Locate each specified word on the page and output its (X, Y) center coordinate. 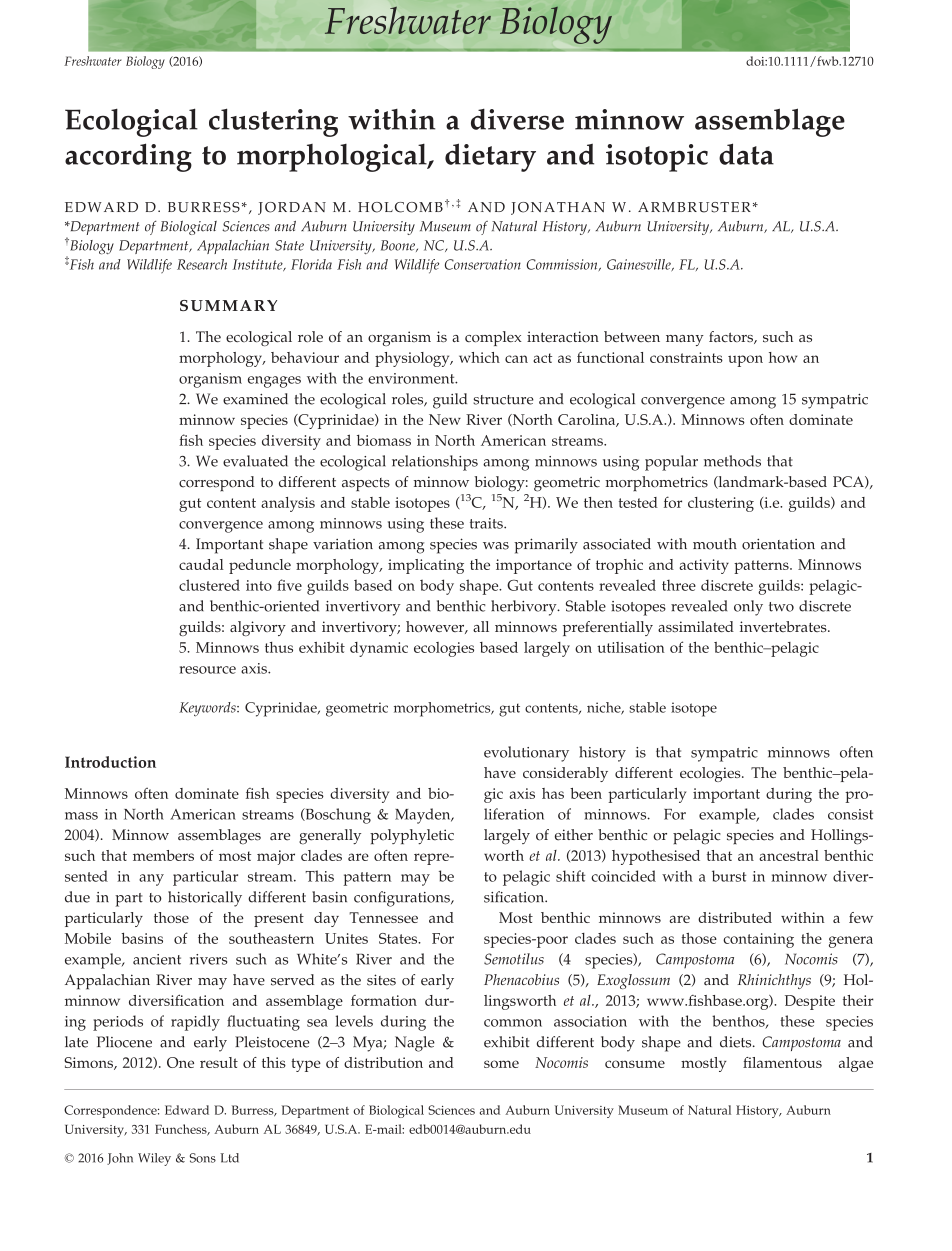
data (746, 154)
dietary (490, 157)
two (781, 607)
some (501, 1064)
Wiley (154, 1159)
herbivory (525, 608)
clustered (209, 585)
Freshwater (93, 61)
